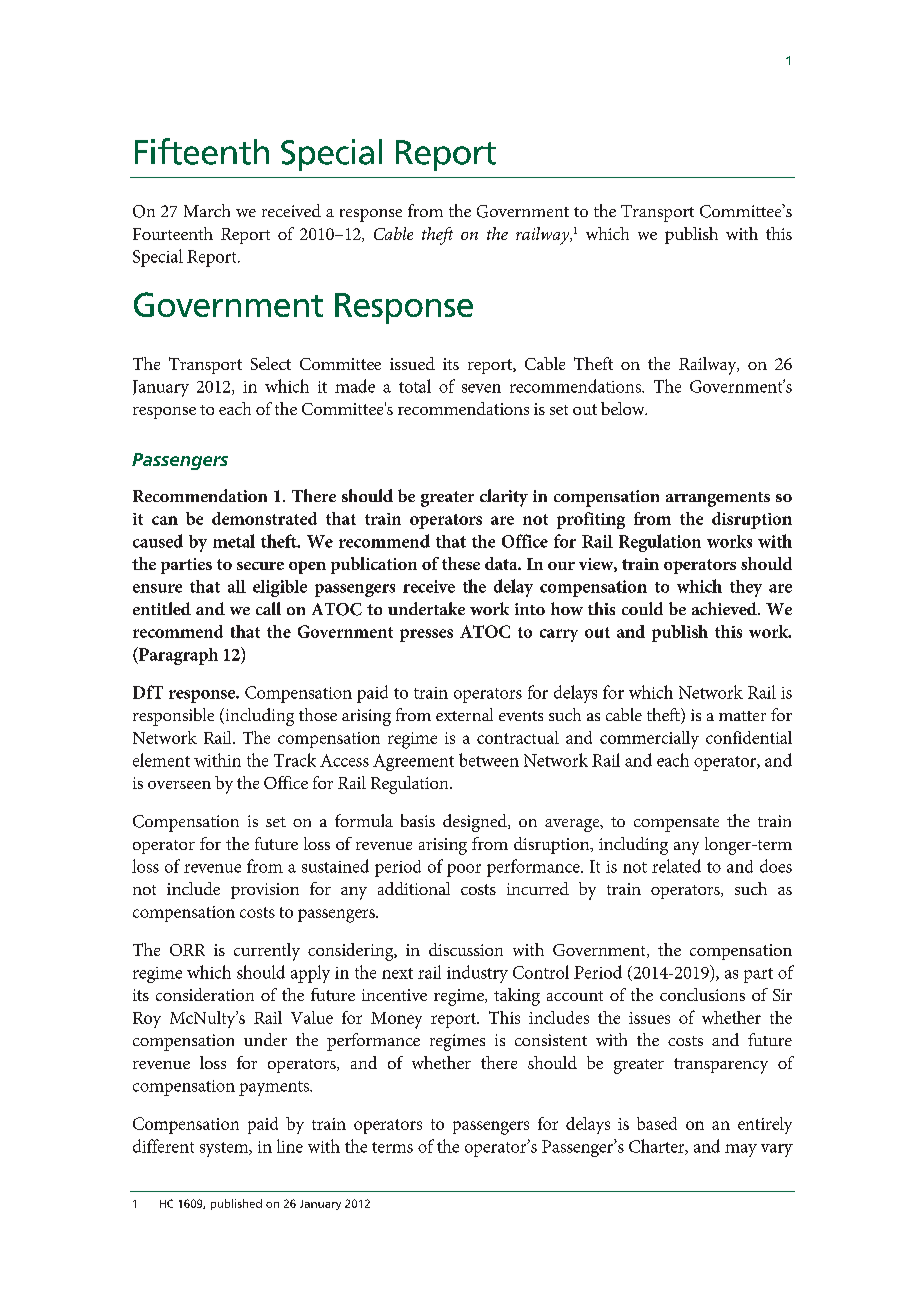  Describe the element at coordinates (481, 388) in the page. I see `seven` at that location.
